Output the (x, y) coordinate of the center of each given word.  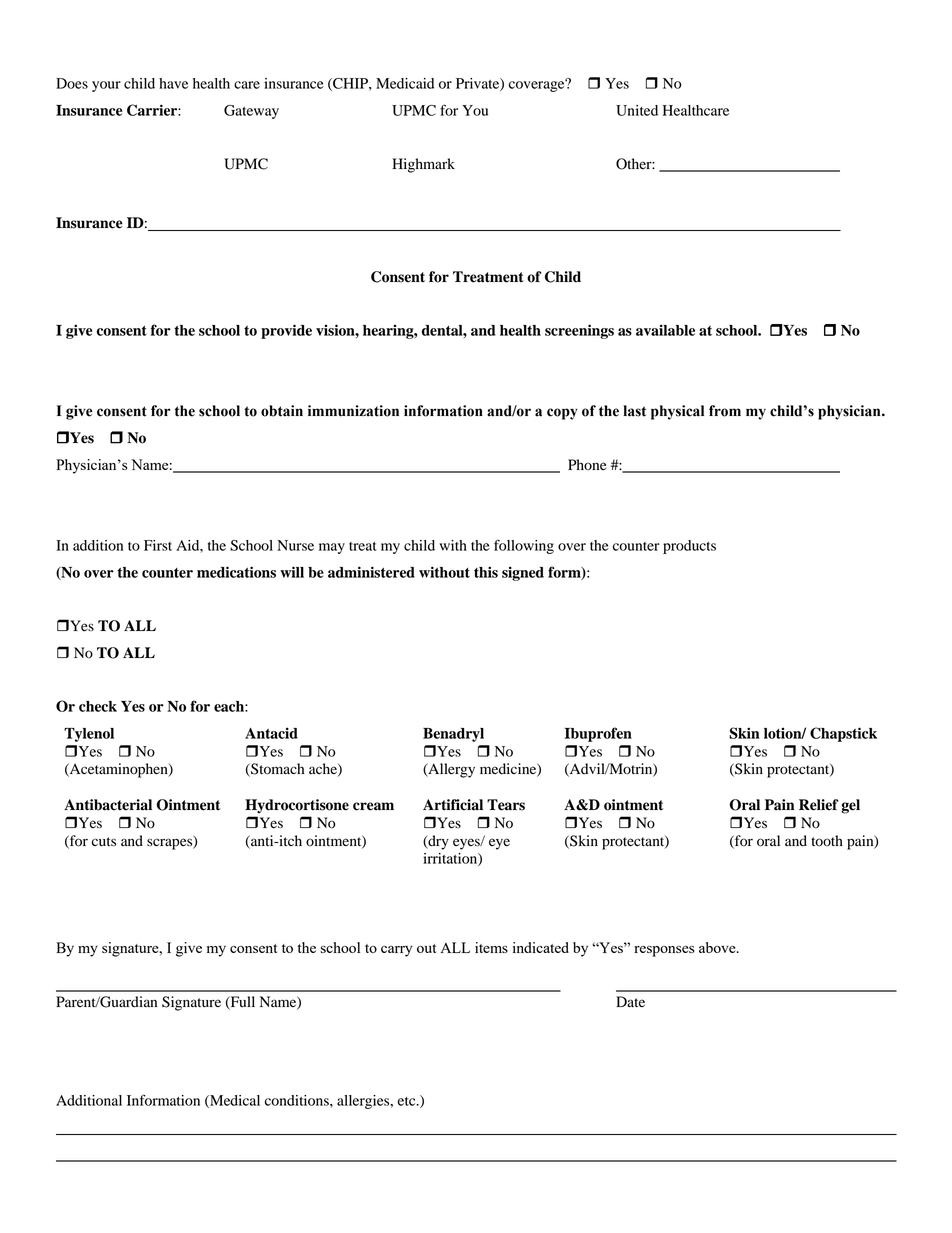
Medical (234, 1101)
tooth (827, 841)
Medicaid (405, 83)
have (173, 83)
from (725, 411)
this (486, 572)
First (158, 545)
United (637, 110)
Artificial (453, 805)
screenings (579, 331)
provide (286, 331)
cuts (104, 842)
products (689, 547)
